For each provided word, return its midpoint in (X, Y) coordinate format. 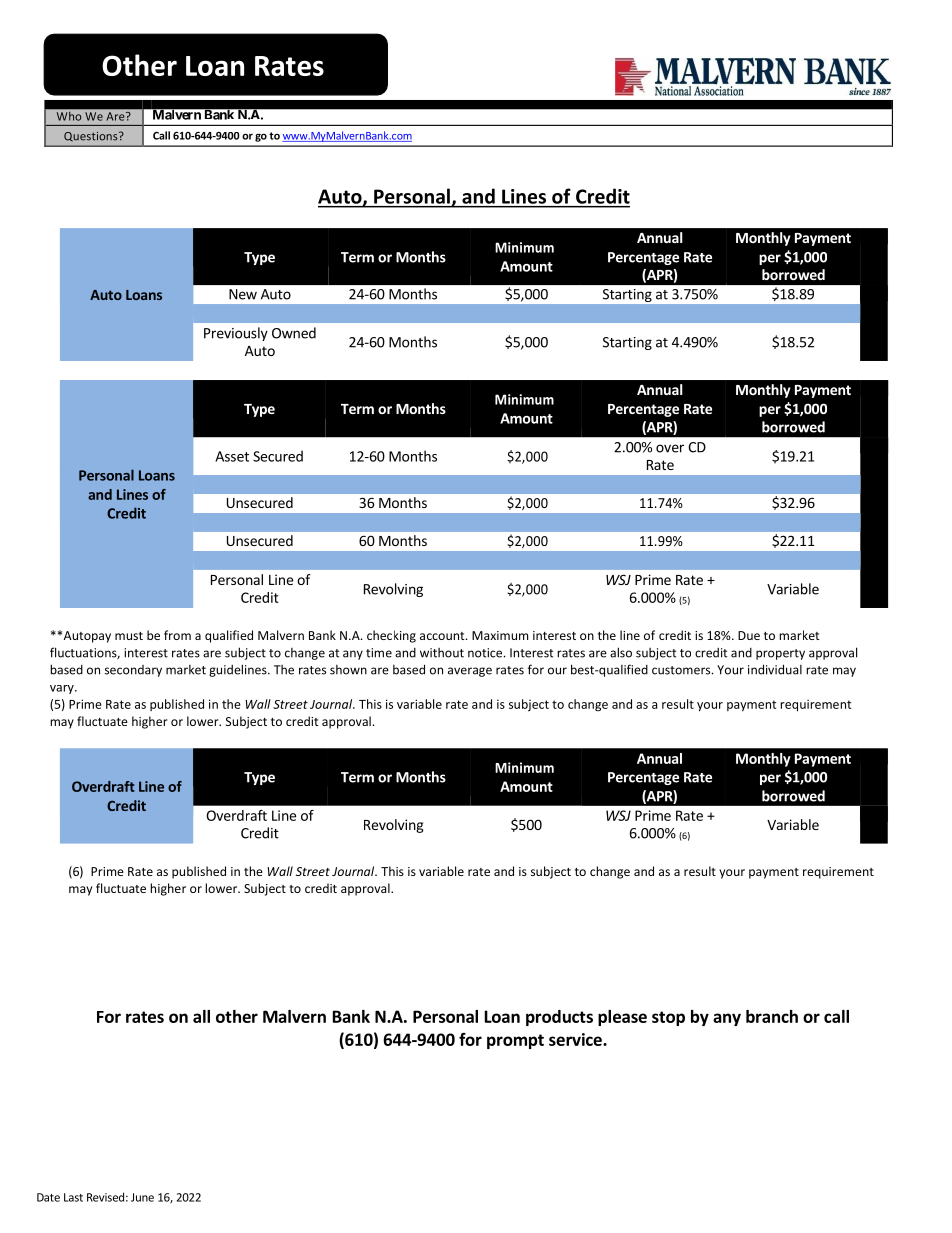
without (442, 653)
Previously (236, 334)
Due (749, 635)
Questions (92, 137)
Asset (232, 456)
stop (668, 1018)
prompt (515, 1041)
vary (63, 689)
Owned (294, 333)
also (621, 652)
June (142, 1197)
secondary (133, 671)
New (243, 294)
